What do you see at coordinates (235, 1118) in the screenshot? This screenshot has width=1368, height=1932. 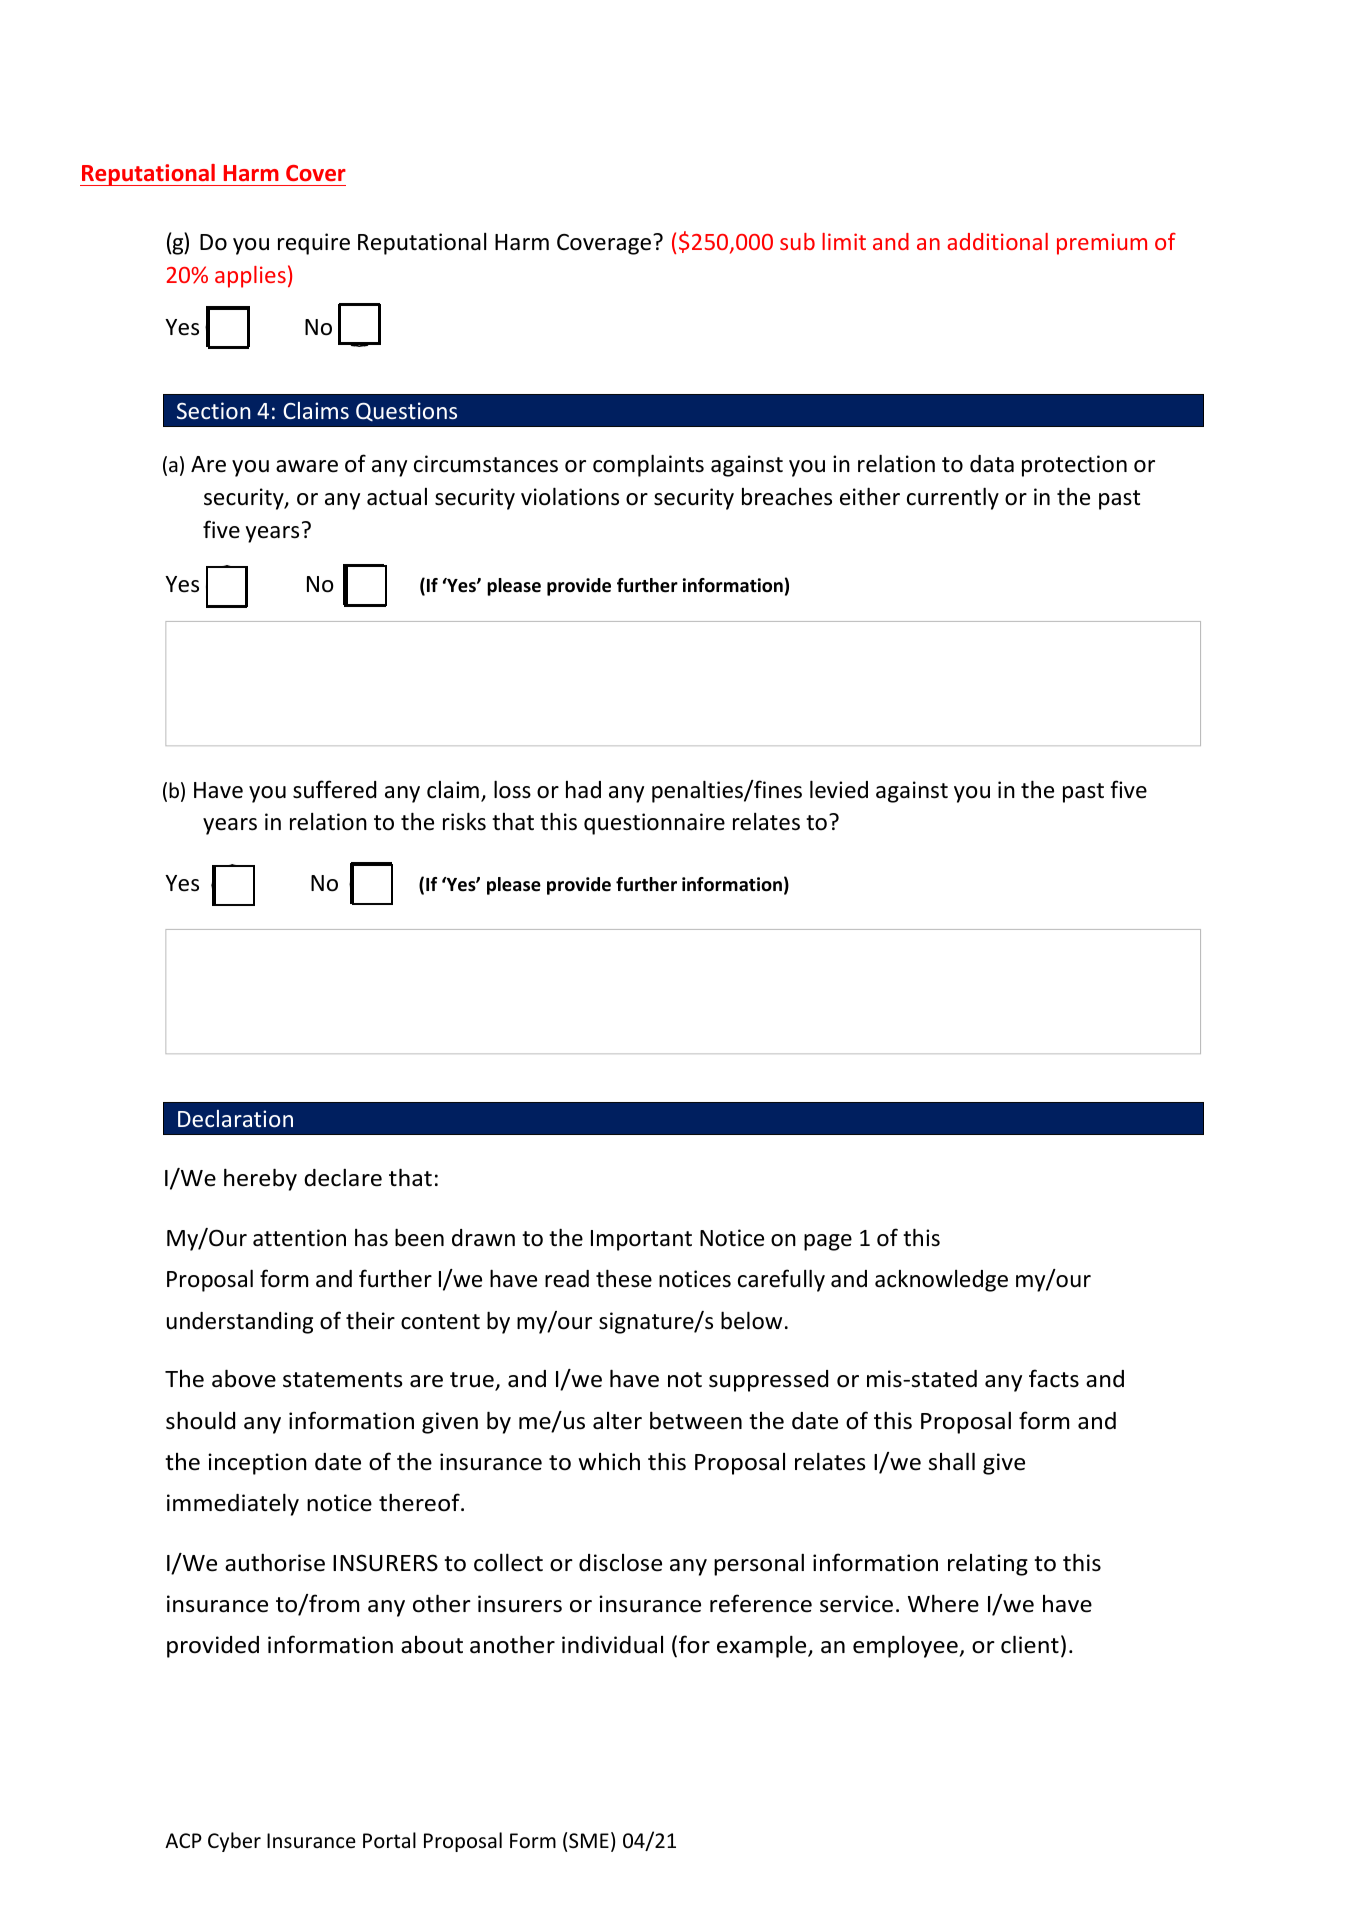 I see `Declaration` at bounding box center [235, 1118].
